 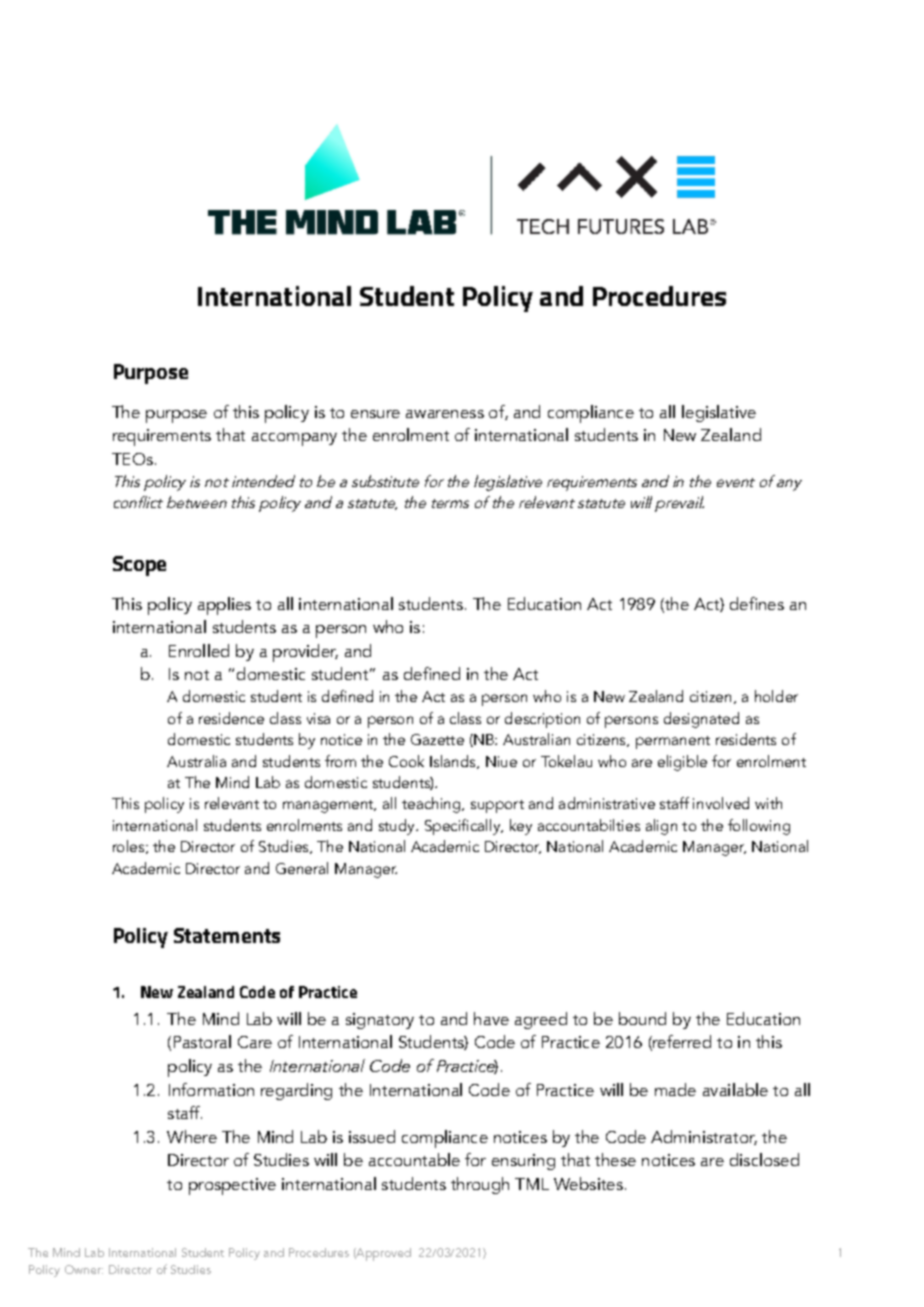 I want to click on Pastoral, so click(x=202, y=1041).
